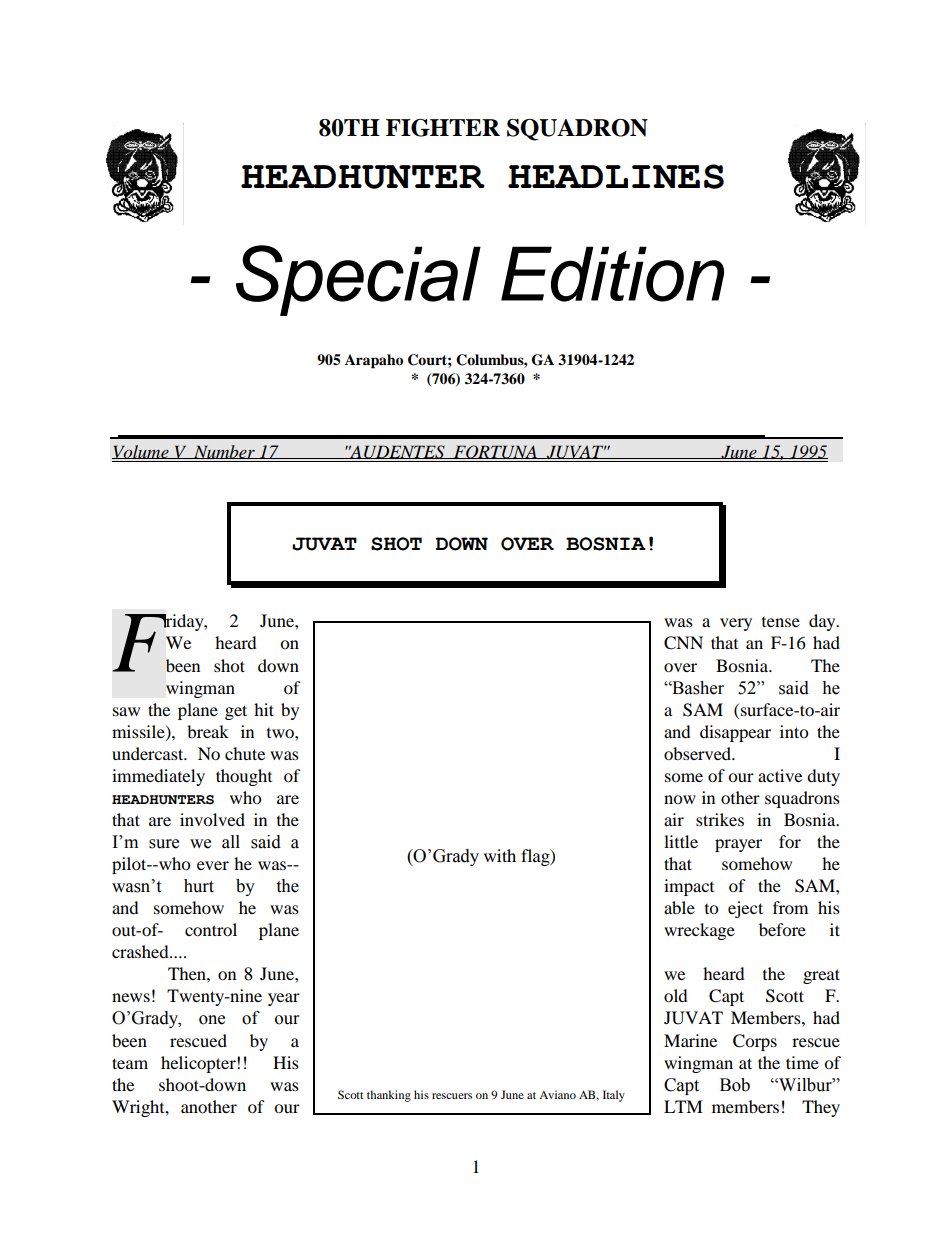 The width and height of the screenshot is (952, 1233). I want to click on FORTUNA, so click(495, 452).
